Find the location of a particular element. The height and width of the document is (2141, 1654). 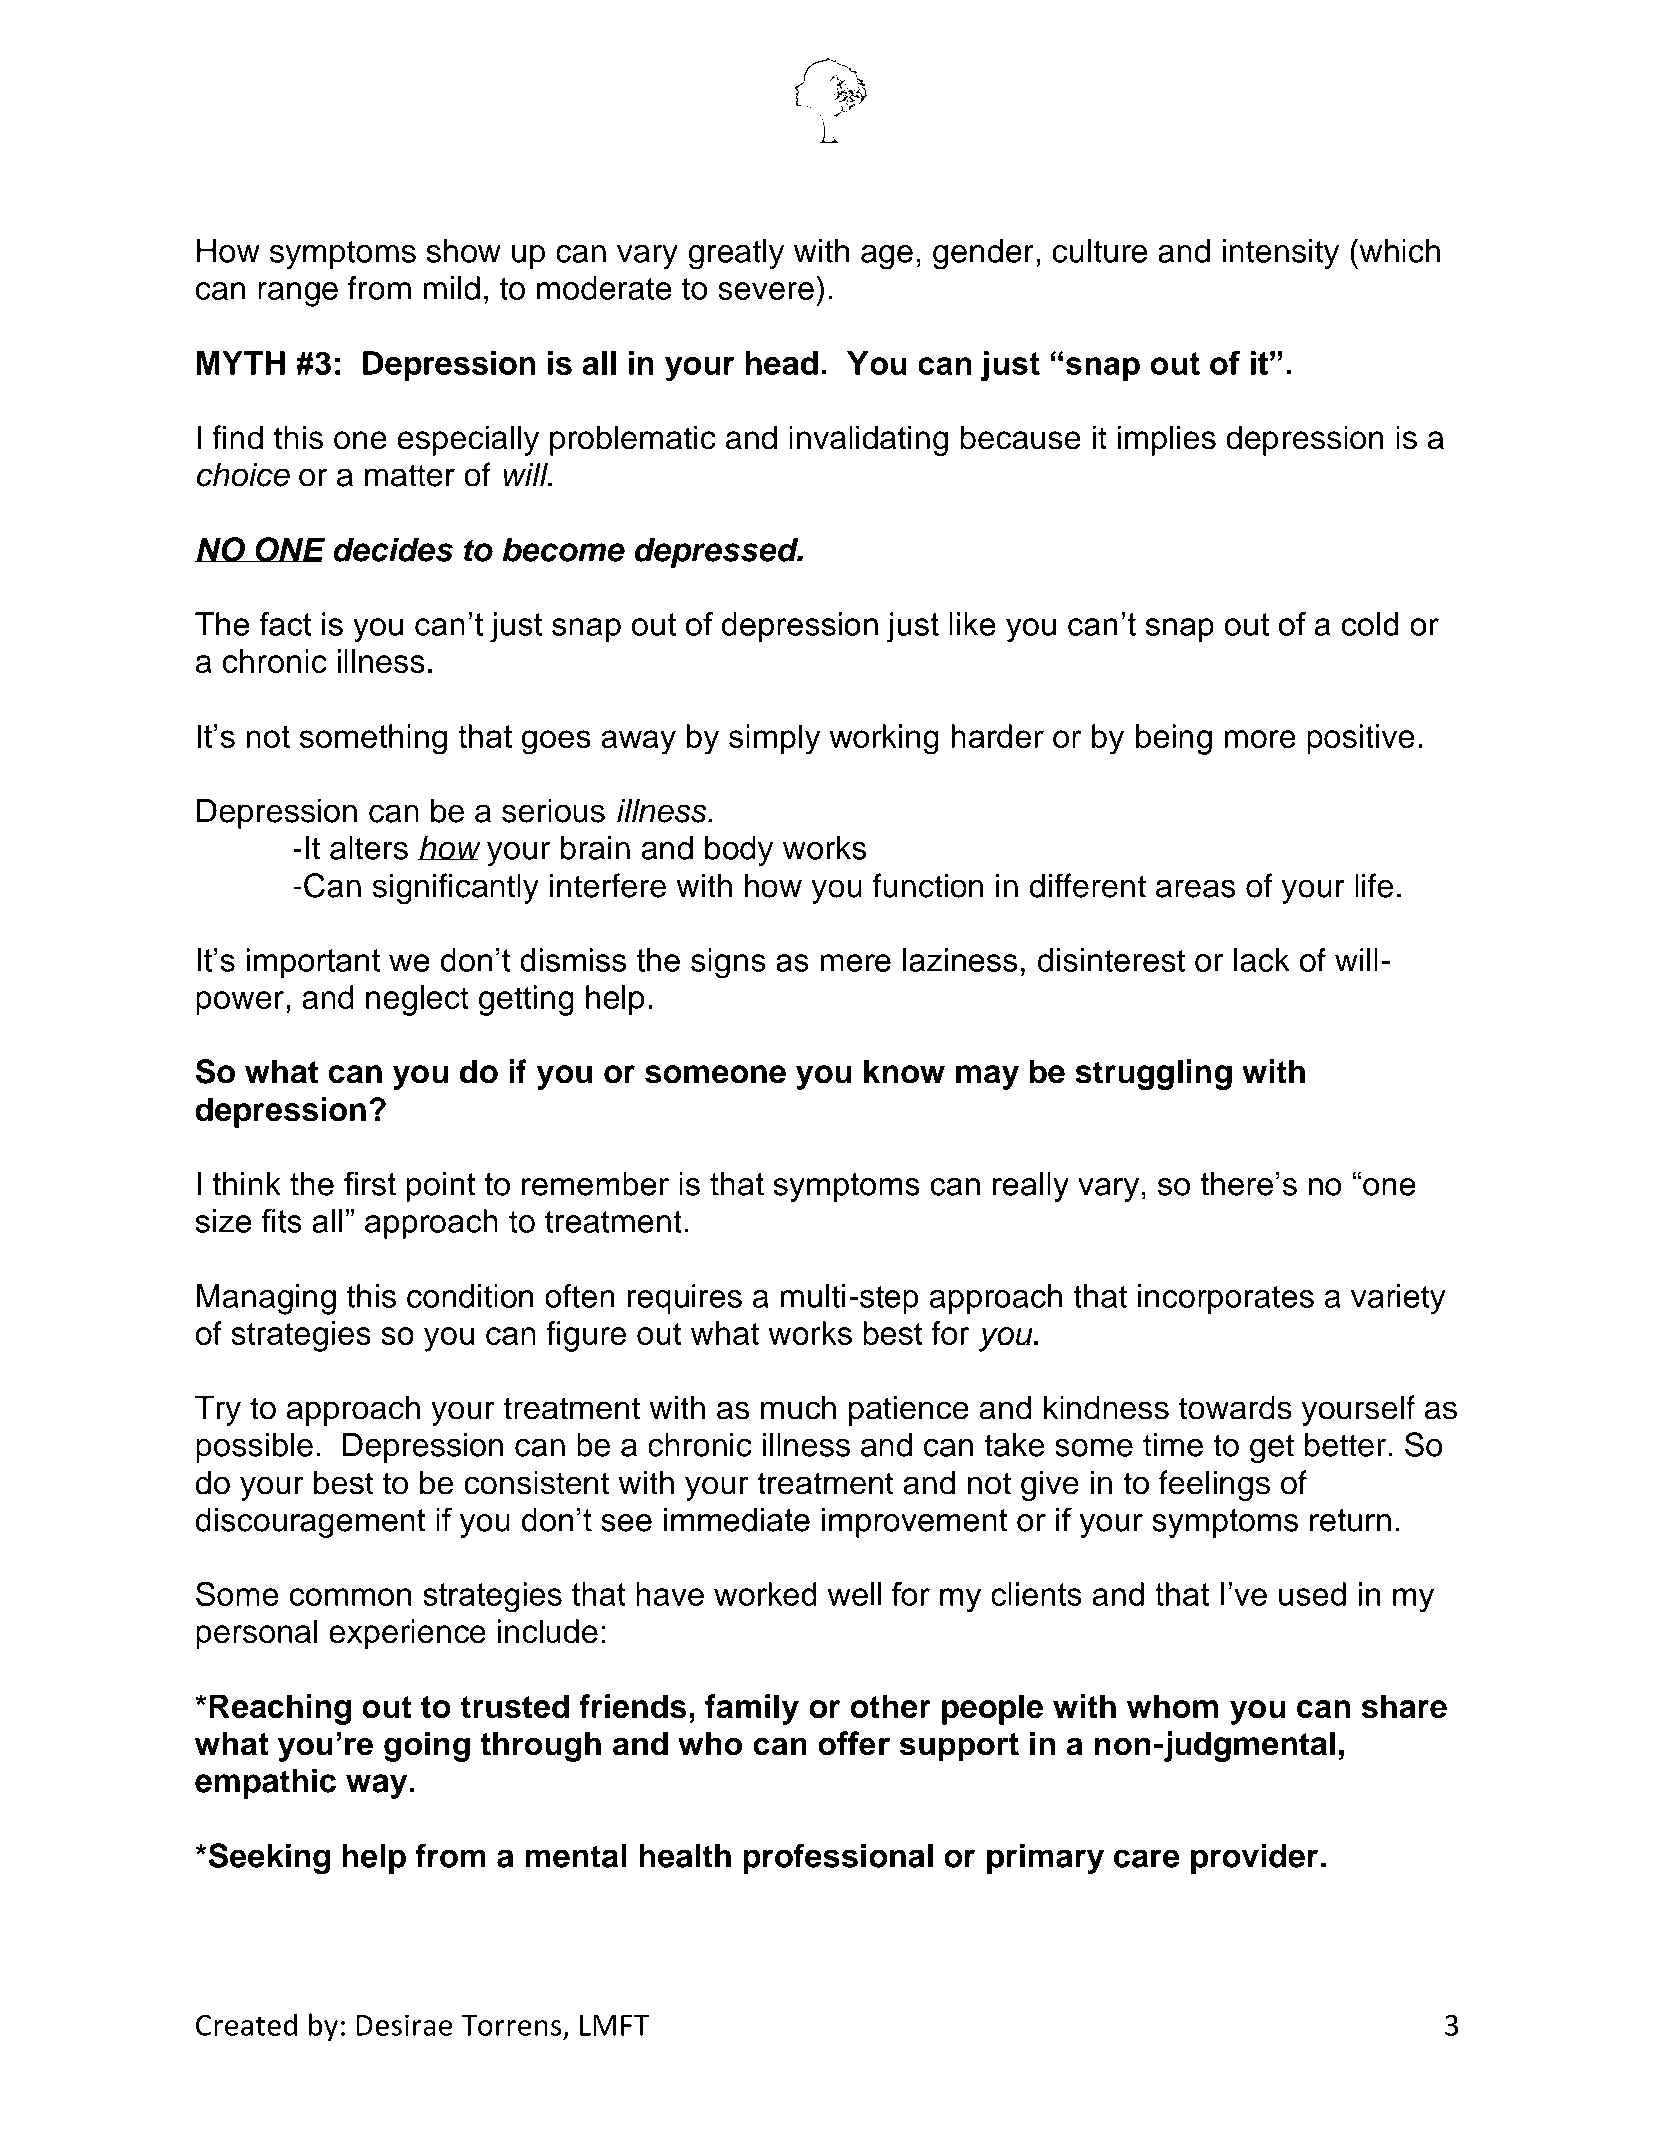

alters is located at coordinates (369, 847).
